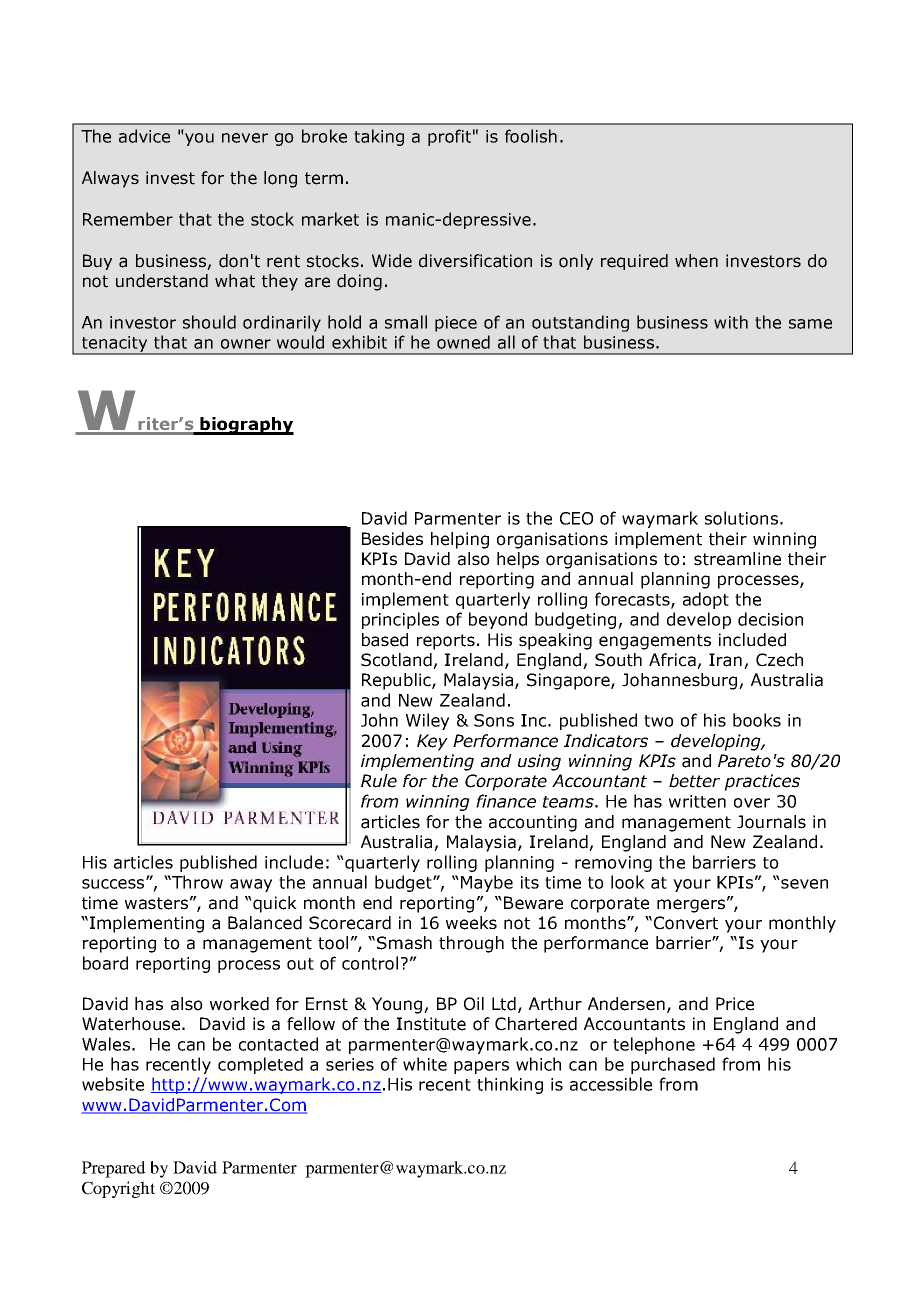  Describe the element at coordinates (691, 906) in the document. I see `mergers` at that location.
